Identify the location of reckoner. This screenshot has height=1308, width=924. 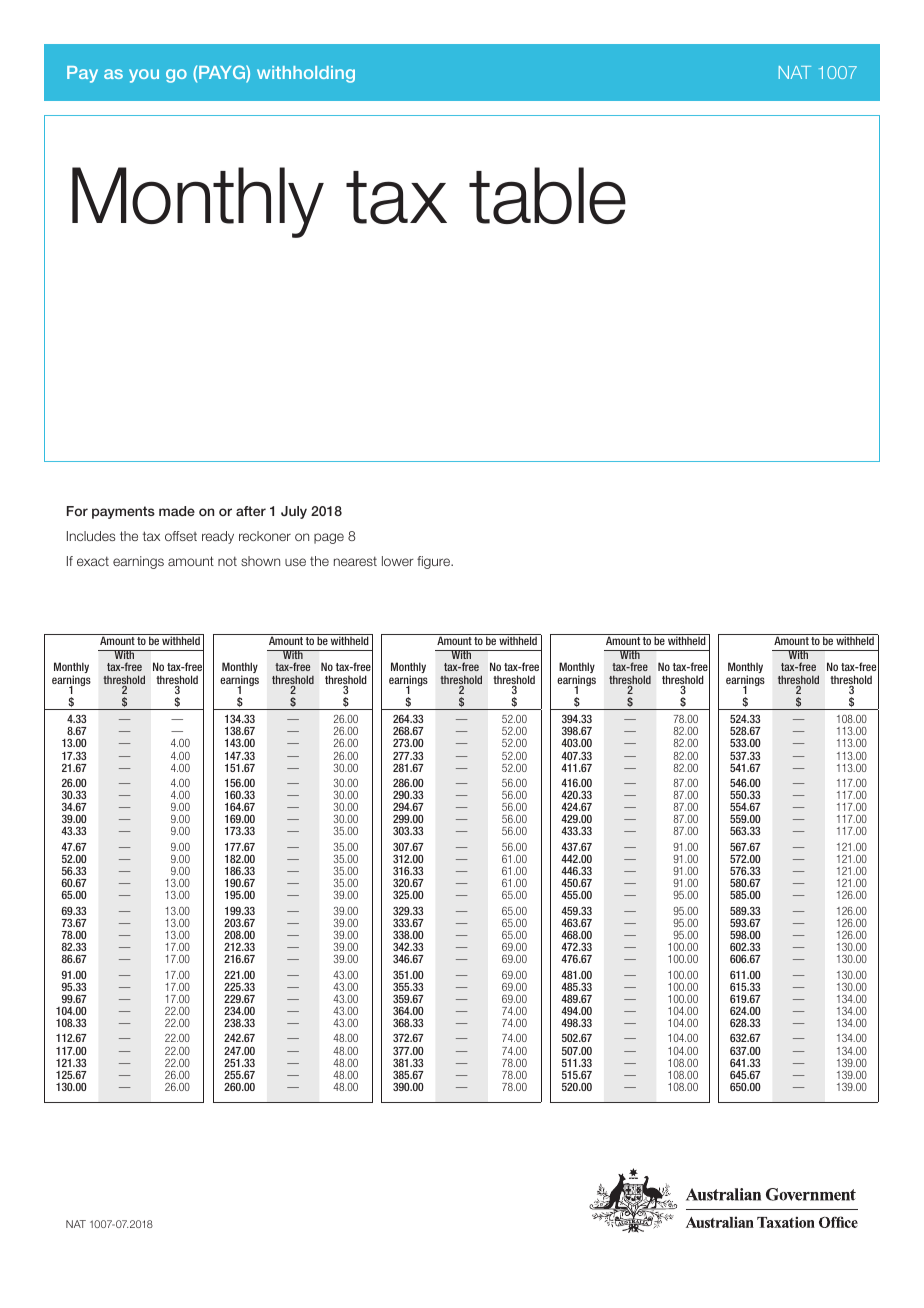
(265, 536).
